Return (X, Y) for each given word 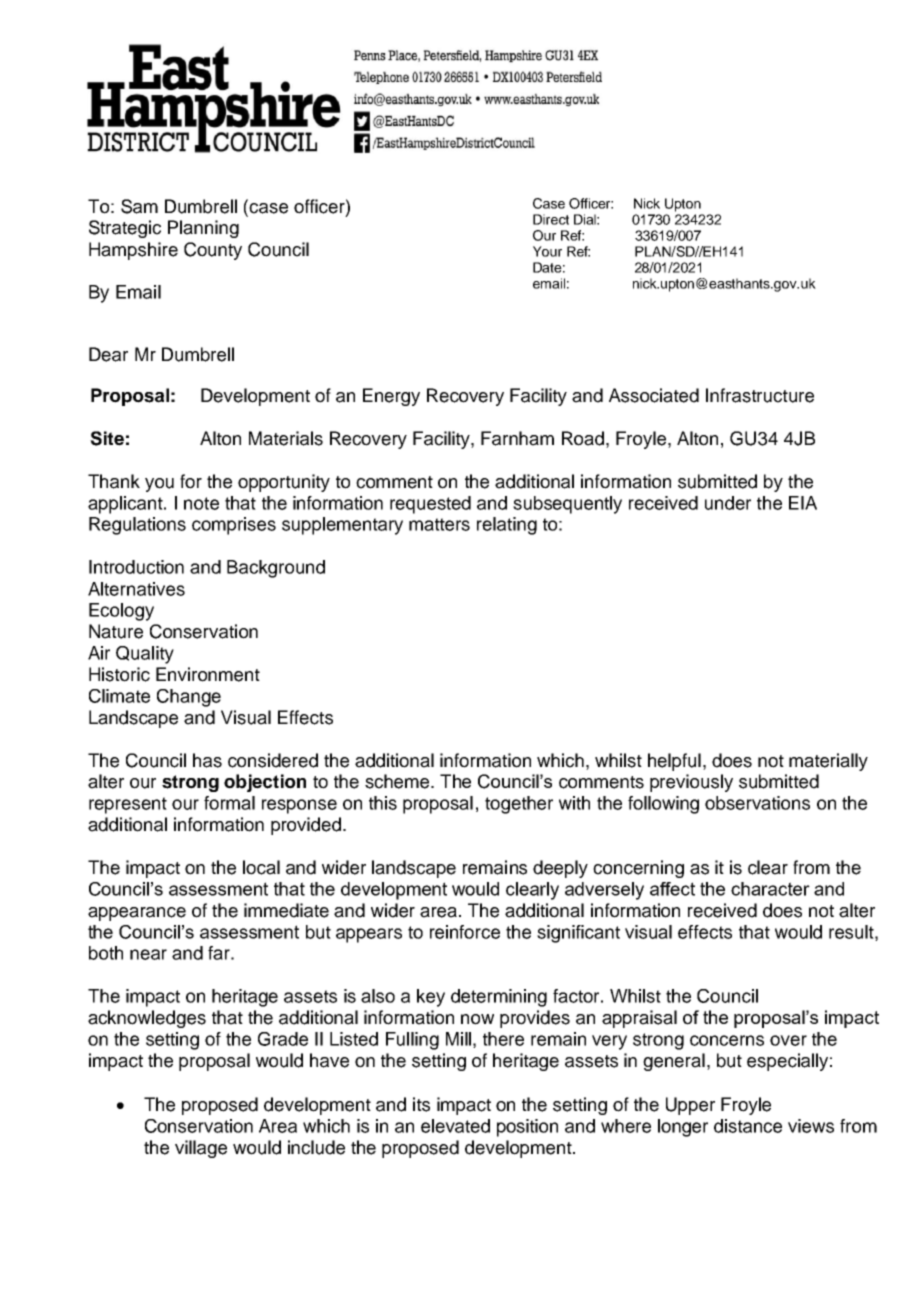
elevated (455, 1126)
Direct (551, 219)
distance (748, 1126)
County (213, 251)
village (201, 1149)
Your (547, 251)
